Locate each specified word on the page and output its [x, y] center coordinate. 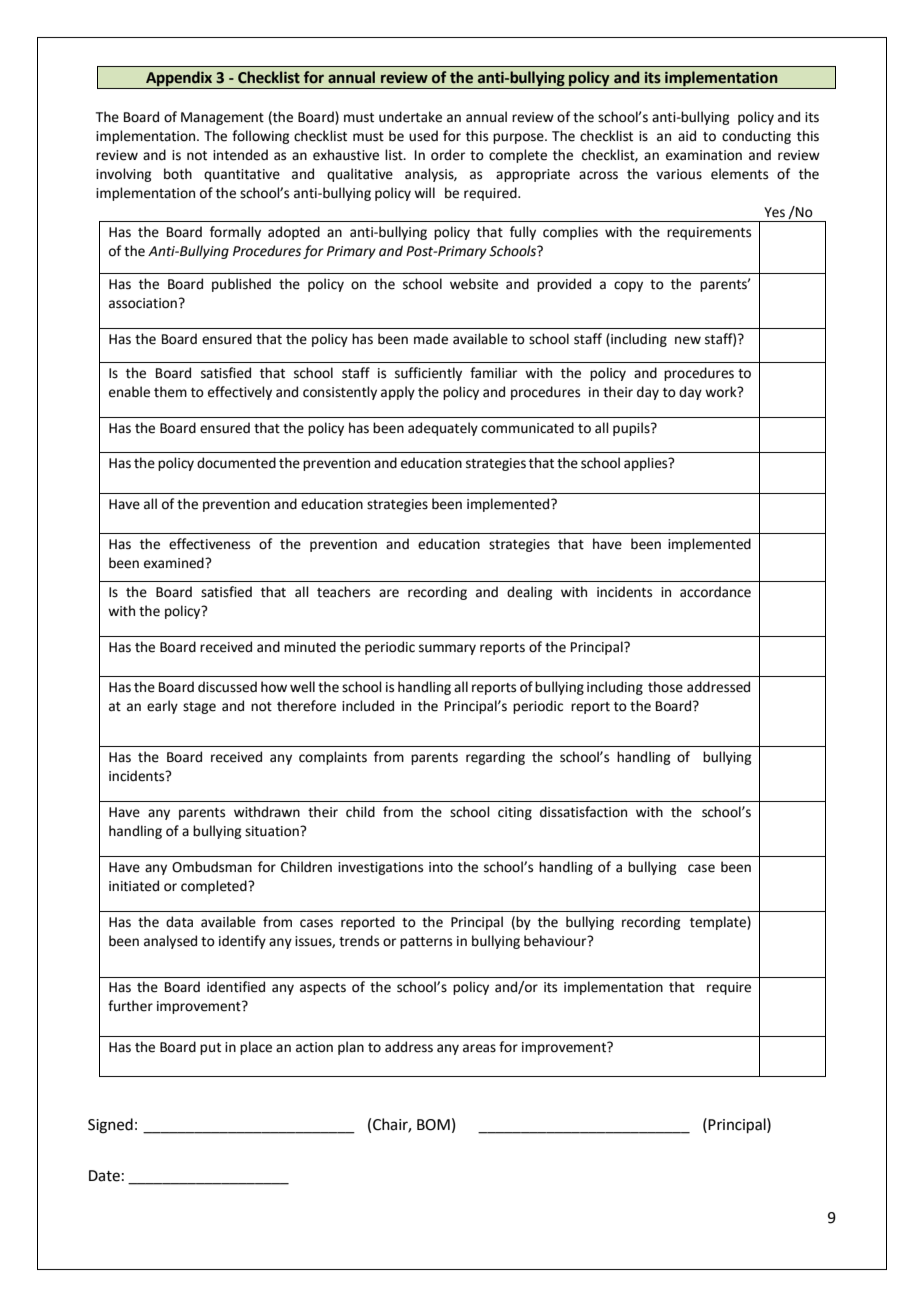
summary [447, 649]
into [441, 867]
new [688, 340]
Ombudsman [212, 867]
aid [687, 136]
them [170, 392]
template [719, 923]
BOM [433, 1125]
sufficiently [428, 374]
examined [175, 563]
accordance [715, 592]
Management [222, 118]
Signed [110, 1126]
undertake [410, 117]
